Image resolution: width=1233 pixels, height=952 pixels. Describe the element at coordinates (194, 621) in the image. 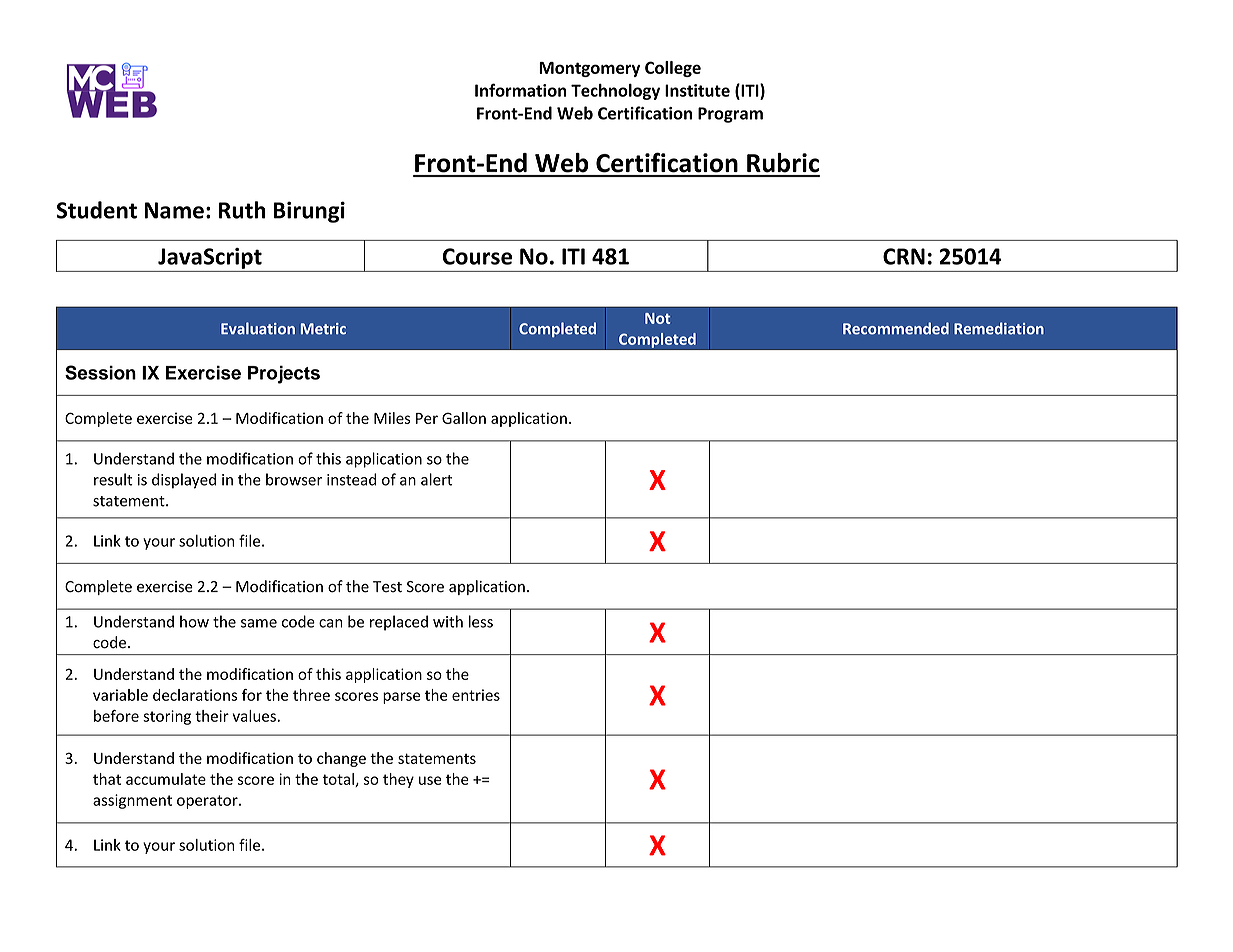

I see `how` at that location.
